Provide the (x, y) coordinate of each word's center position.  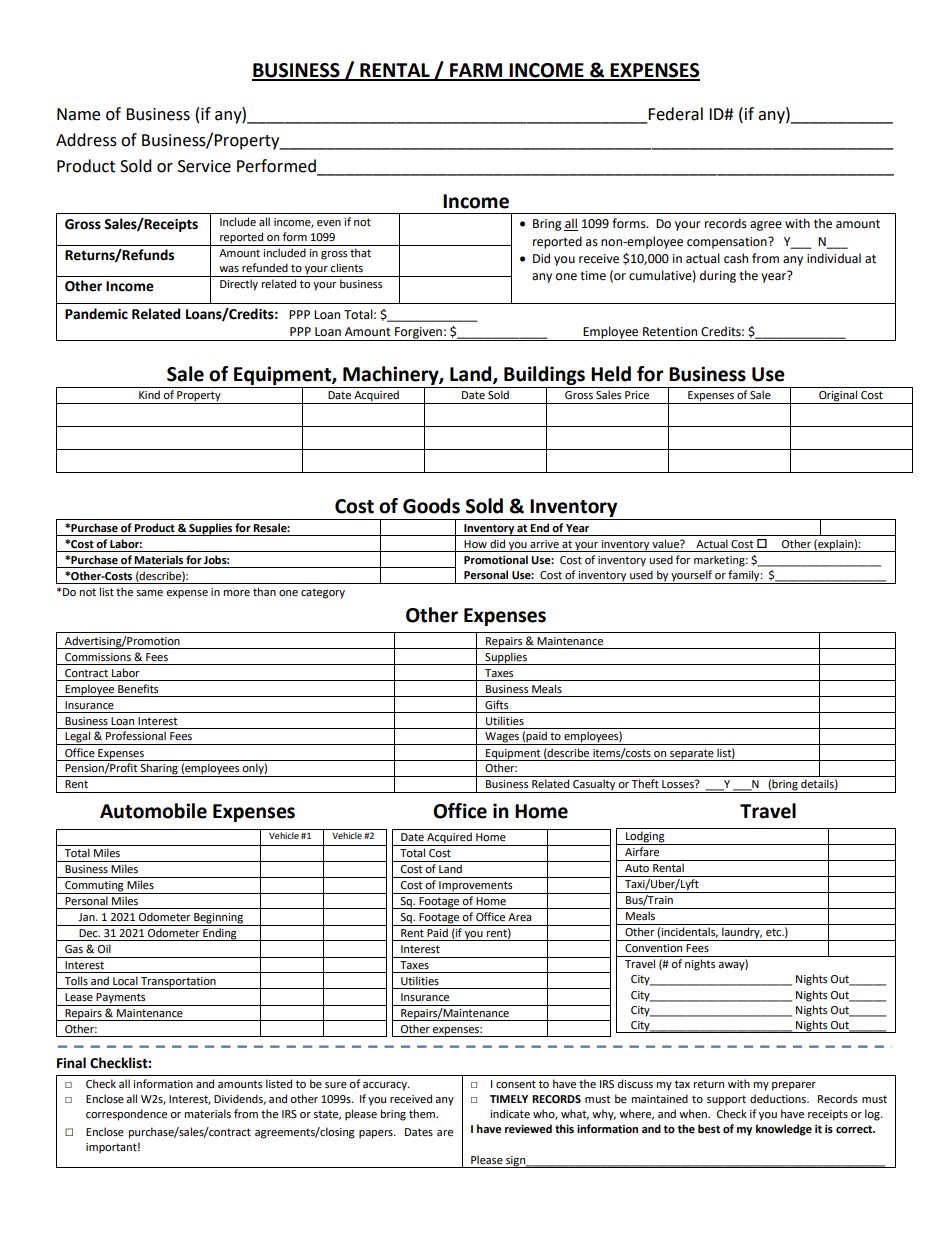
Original (838, 397)
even (329, 223)
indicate (510, 1114)
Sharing (159, 770)
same (149, 593)
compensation (728, 243)
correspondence (126, 1115)
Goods (431, 506)
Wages (502, 738)
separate (692, 755)
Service (204, 166)
